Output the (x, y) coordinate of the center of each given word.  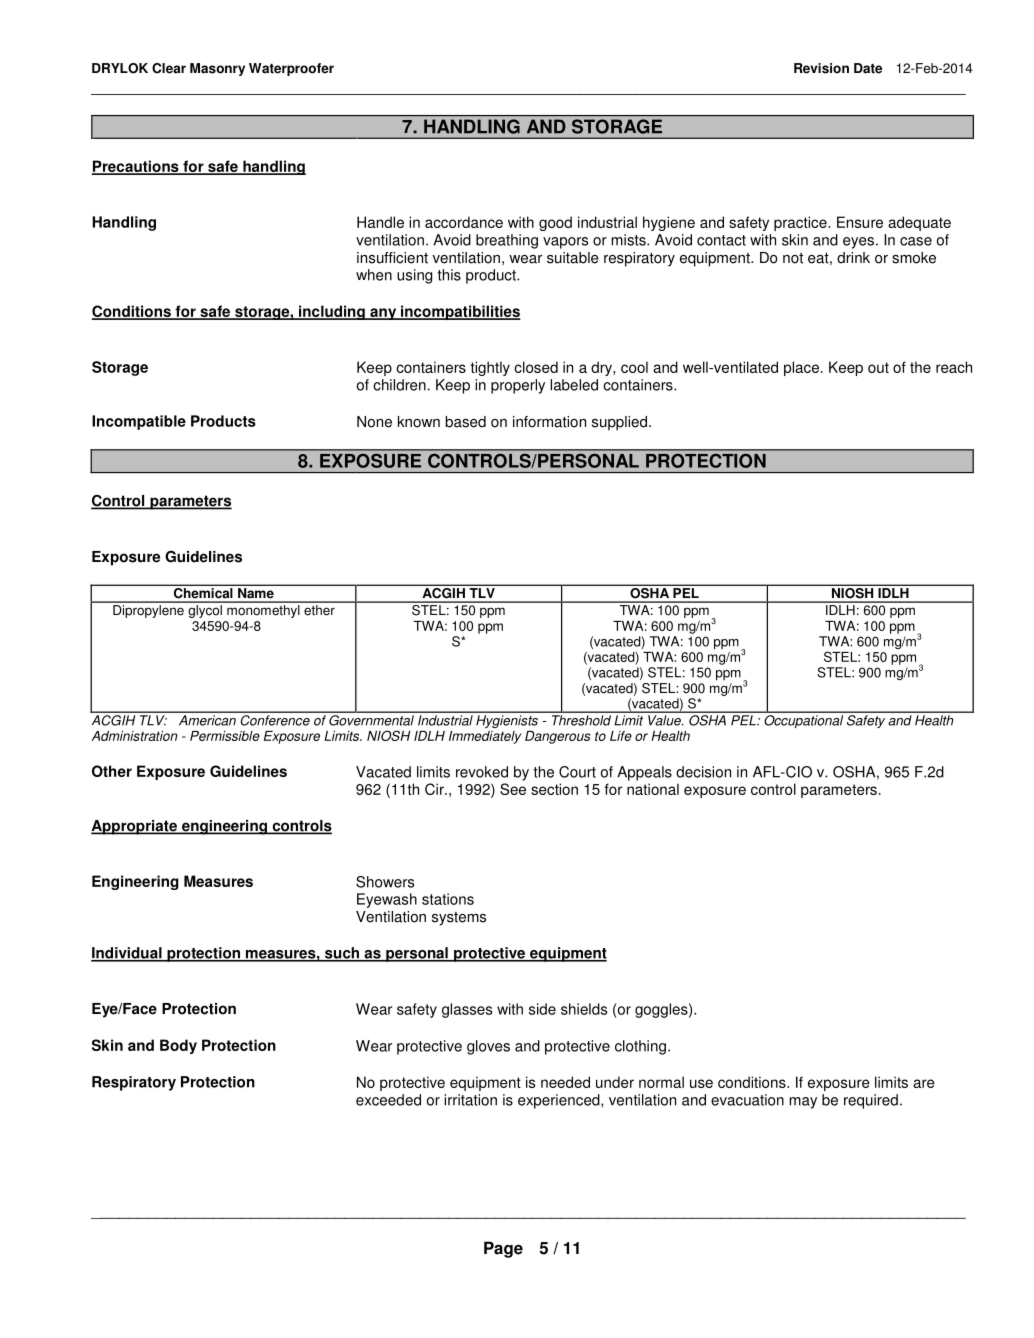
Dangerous (557, 737)
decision (703, 772)
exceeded (388, 1100)
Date (868, 68)
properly (518, 386)
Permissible (225, 736)
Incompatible (139, 422)
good (555, 223)
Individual (127, 954)
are (924, 1083)
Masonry (217, 69)
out (878, 367)
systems (459, 919)
